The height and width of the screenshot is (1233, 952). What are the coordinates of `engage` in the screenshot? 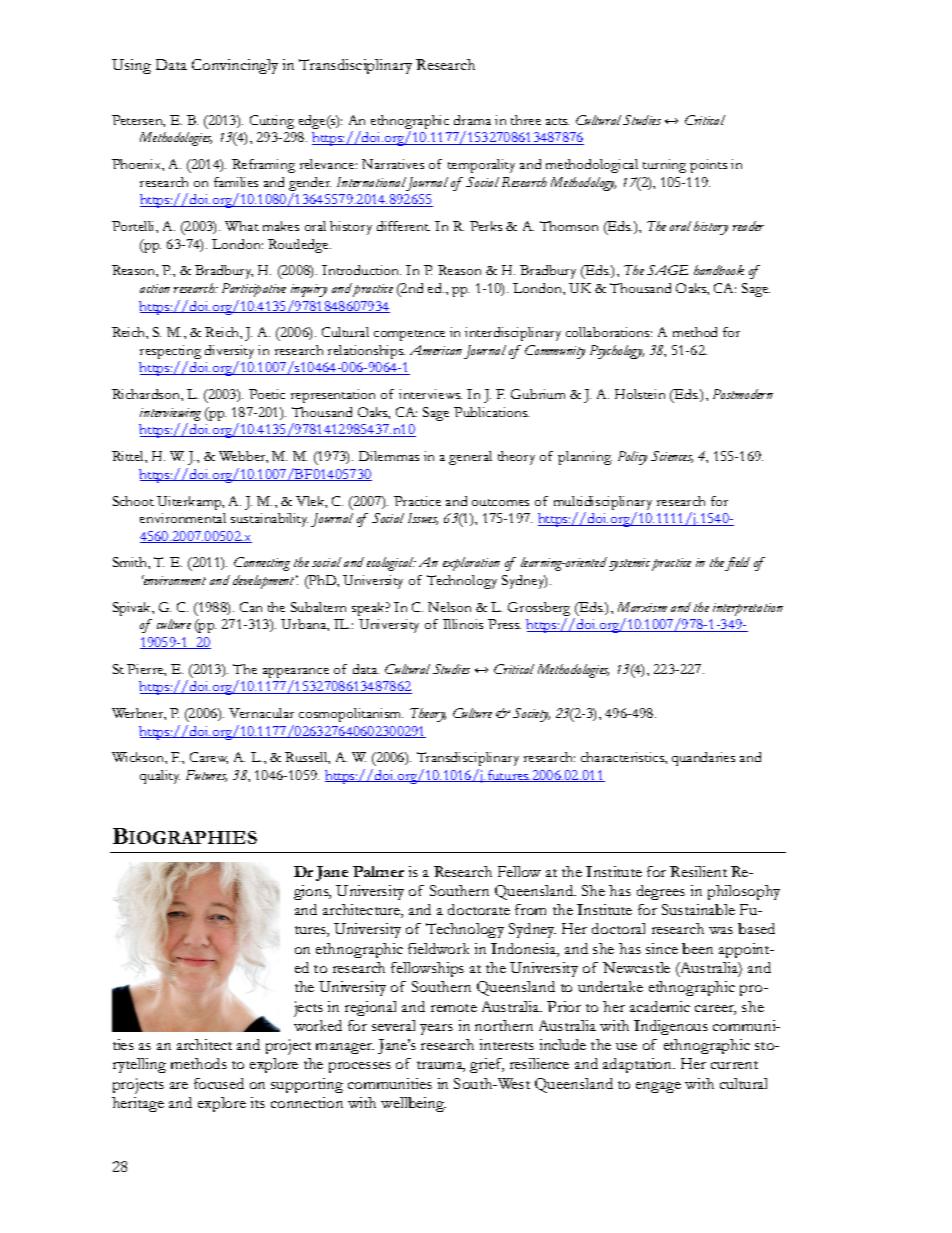 It's located at (658, 1087).
